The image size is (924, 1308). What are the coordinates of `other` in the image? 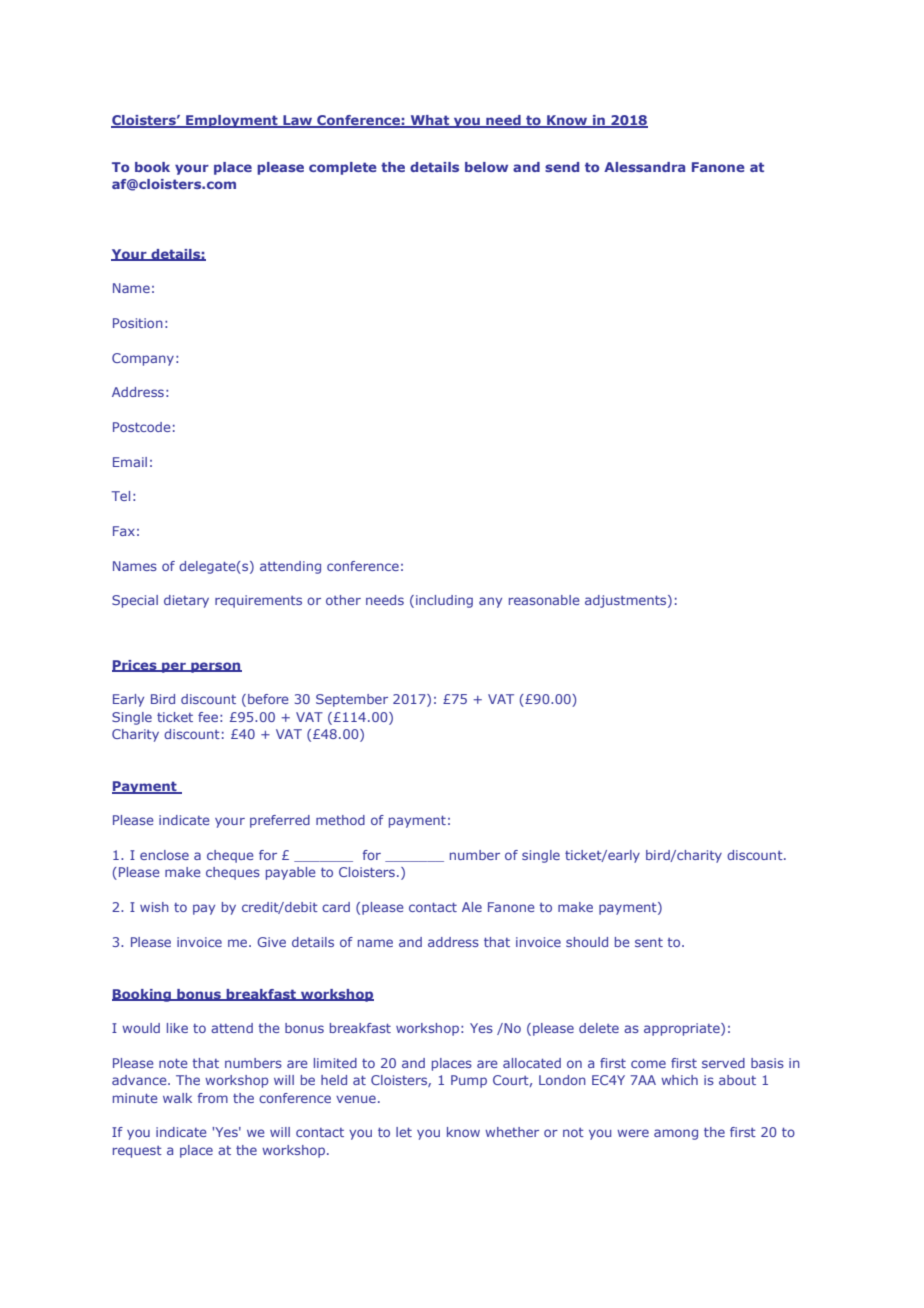 It's located at (343, 600).
